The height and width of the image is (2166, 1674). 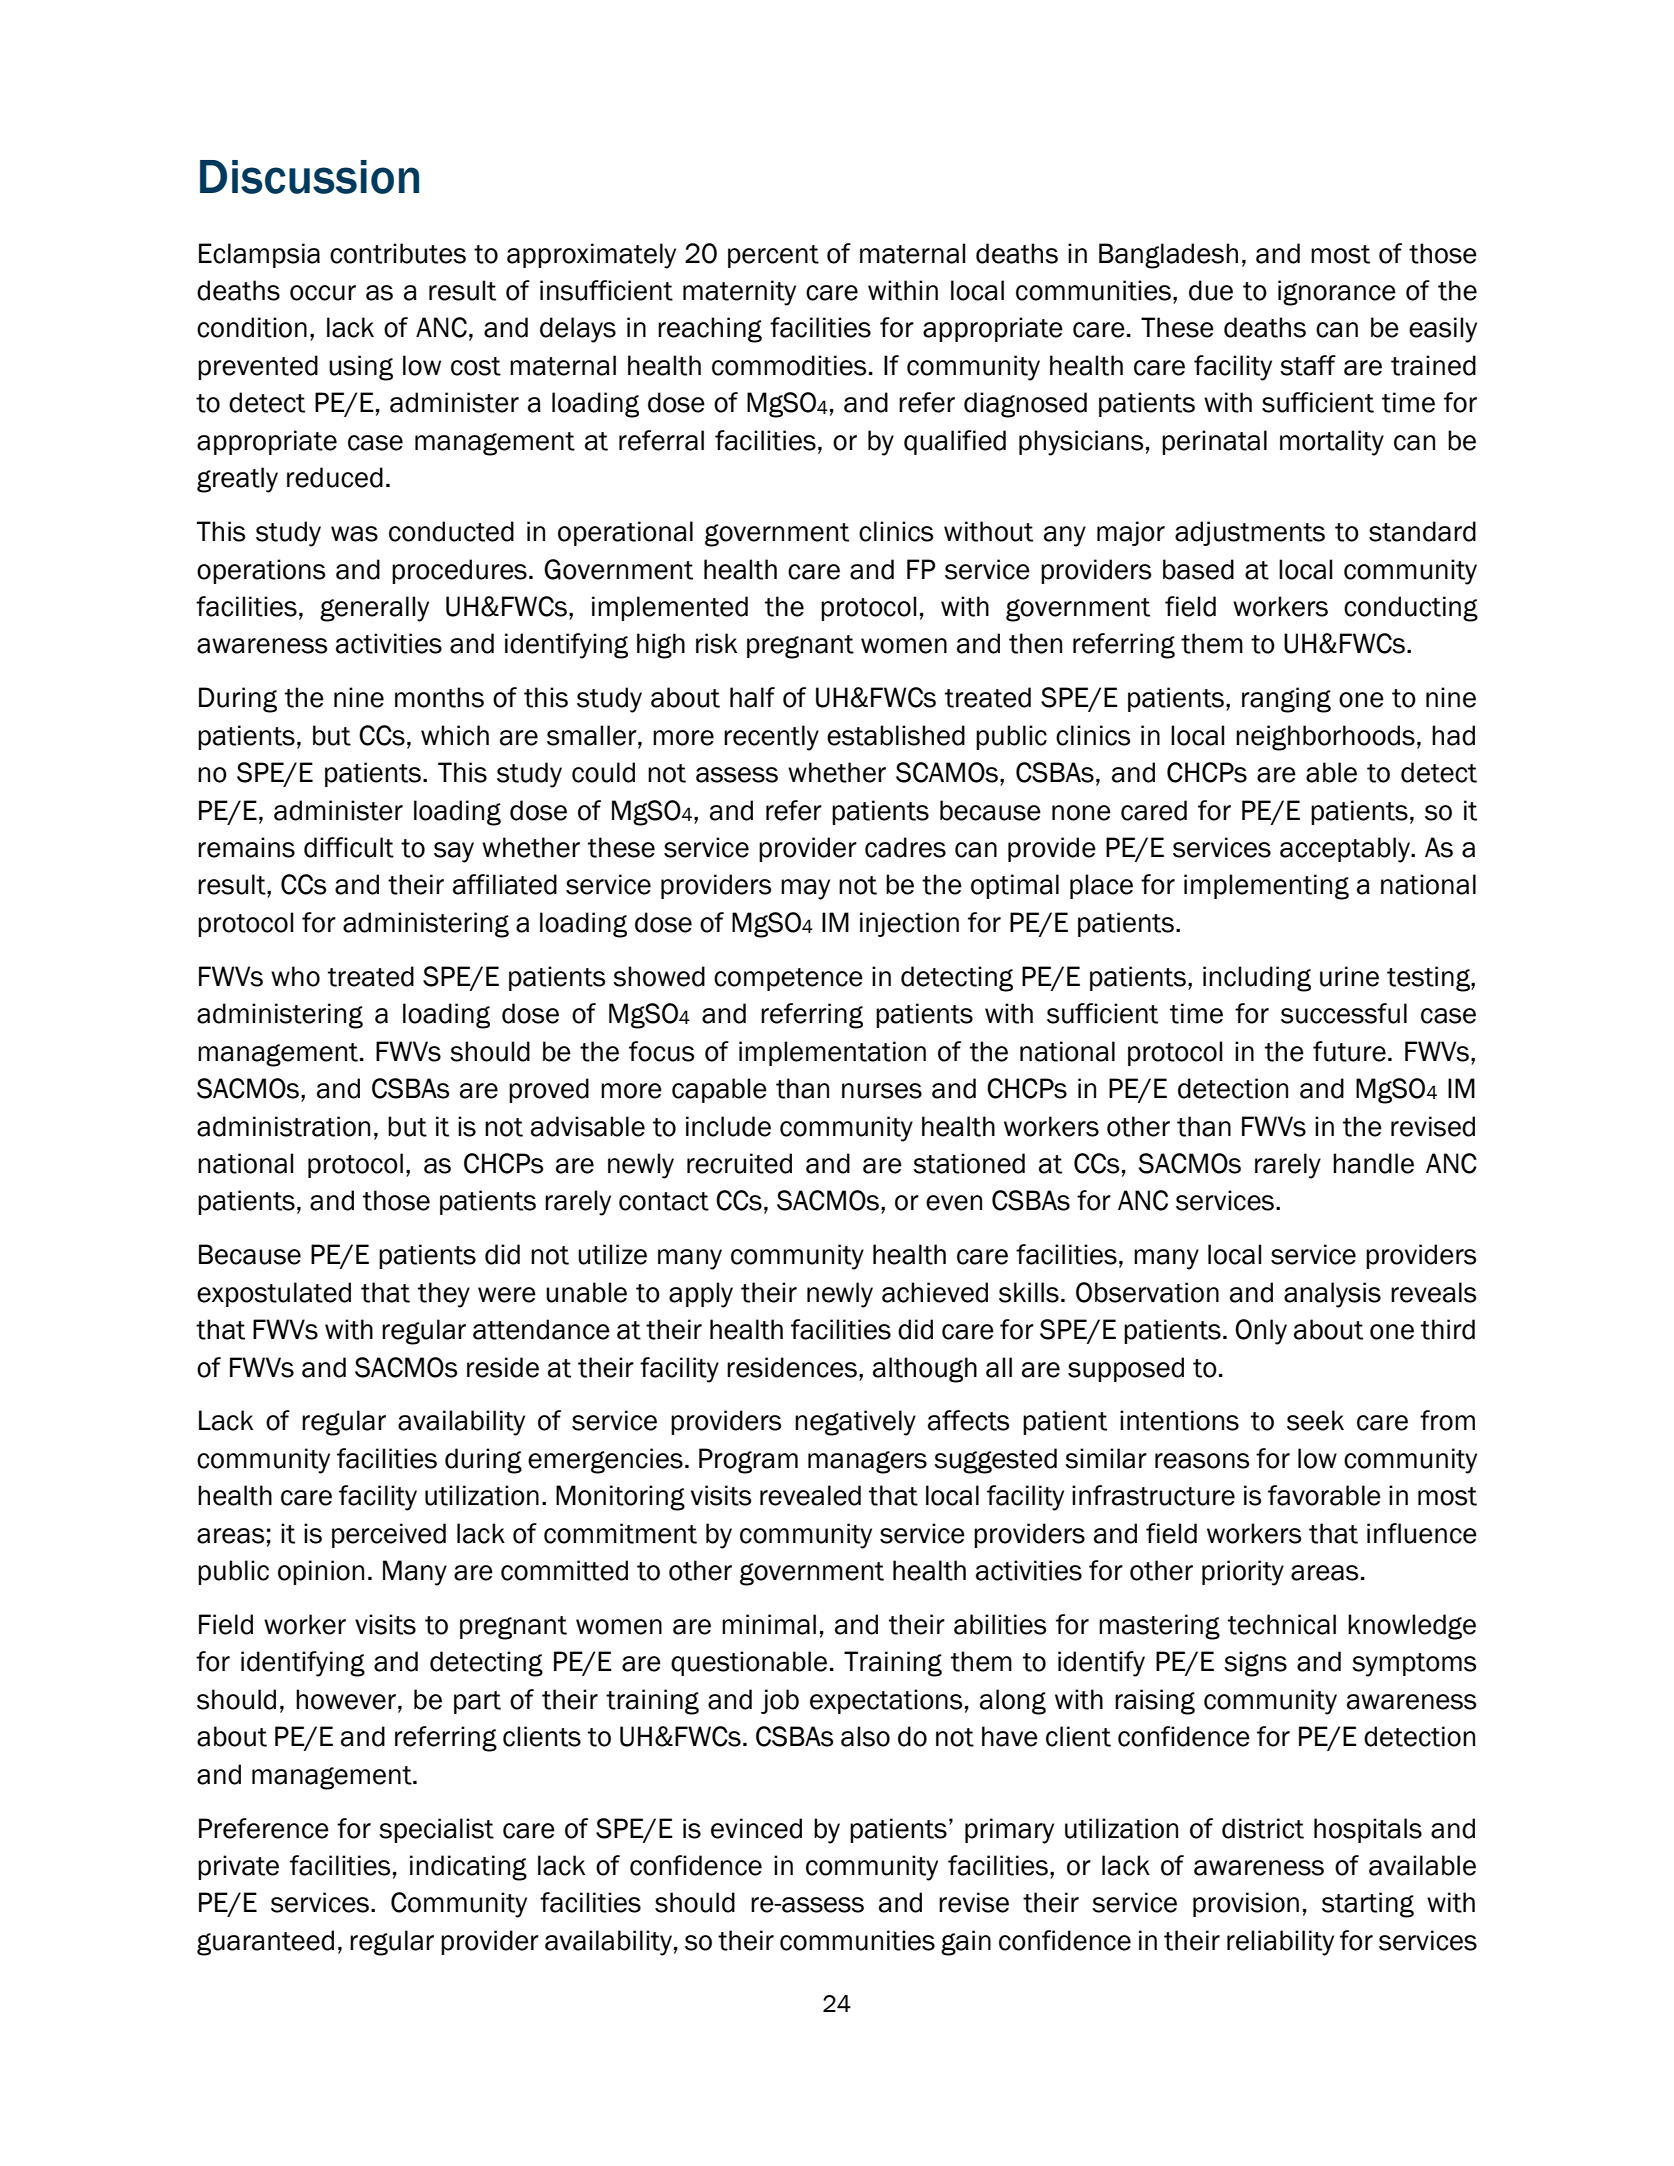 I want to click on implementation, so click(x=832, y=1053).
